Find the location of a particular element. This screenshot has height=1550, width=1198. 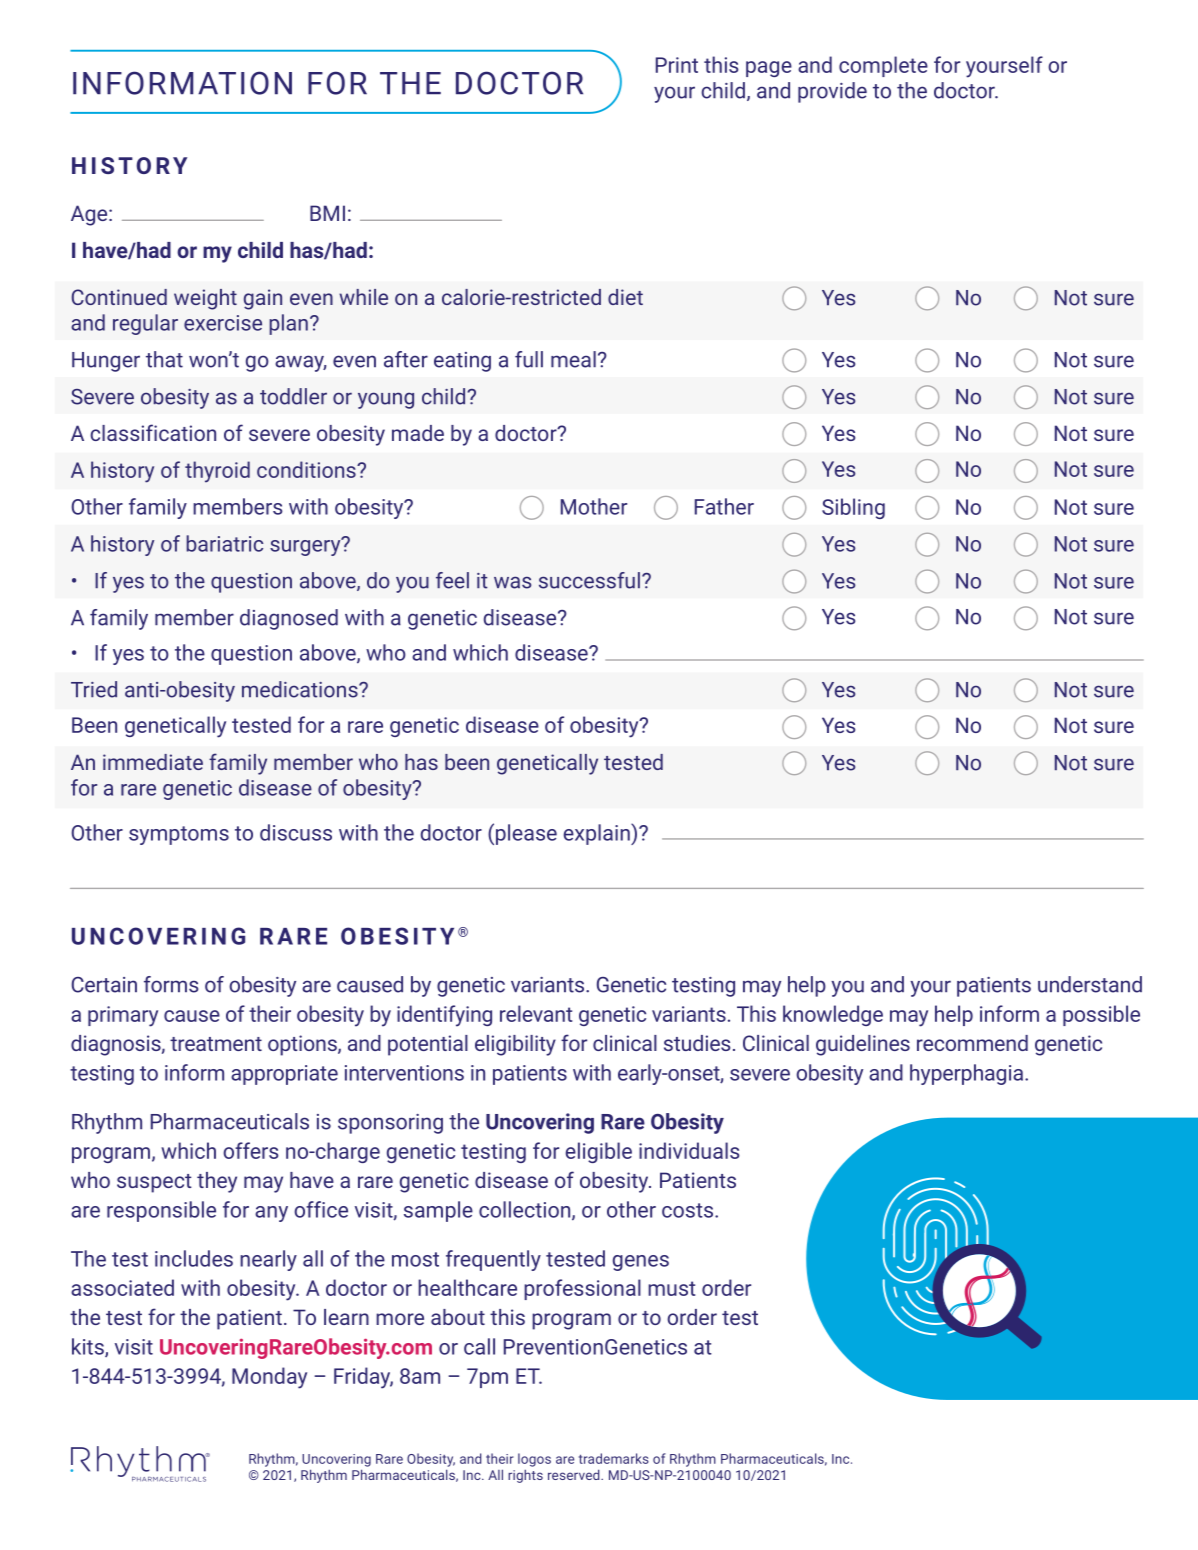

recommend is located at coordinates (972, 1043).
